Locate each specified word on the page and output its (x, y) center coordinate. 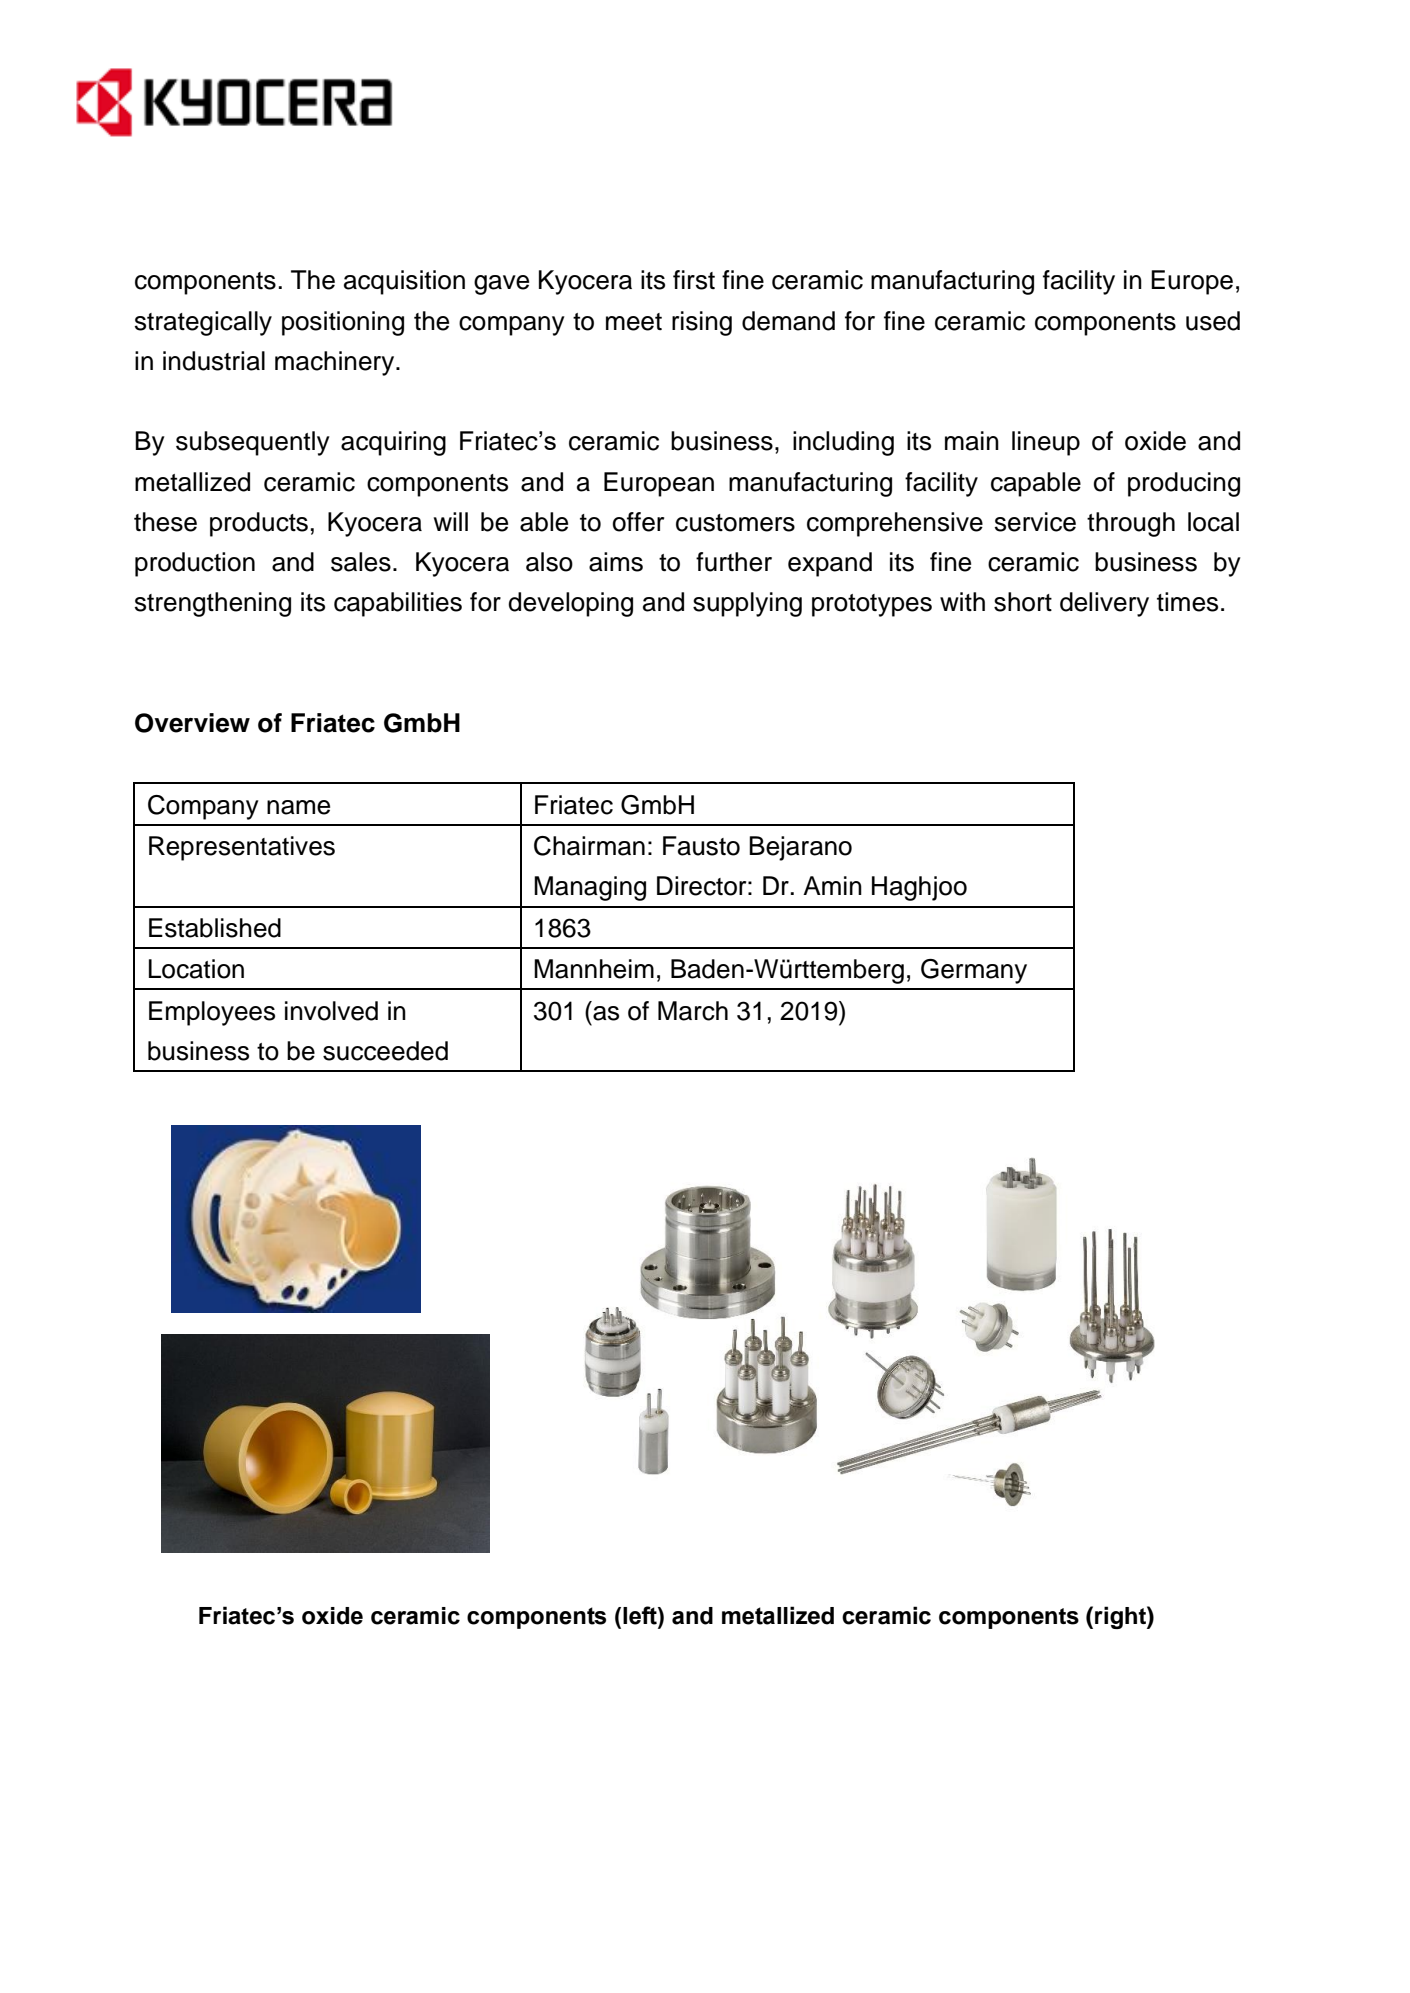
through (1131, 524)
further (734, 562)
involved (331, 1011)
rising (702, 323)
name (298, 807)
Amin (832, 885)
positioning (343, 323)
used (1213, 321)
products (259, 524)
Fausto (701, 846)
